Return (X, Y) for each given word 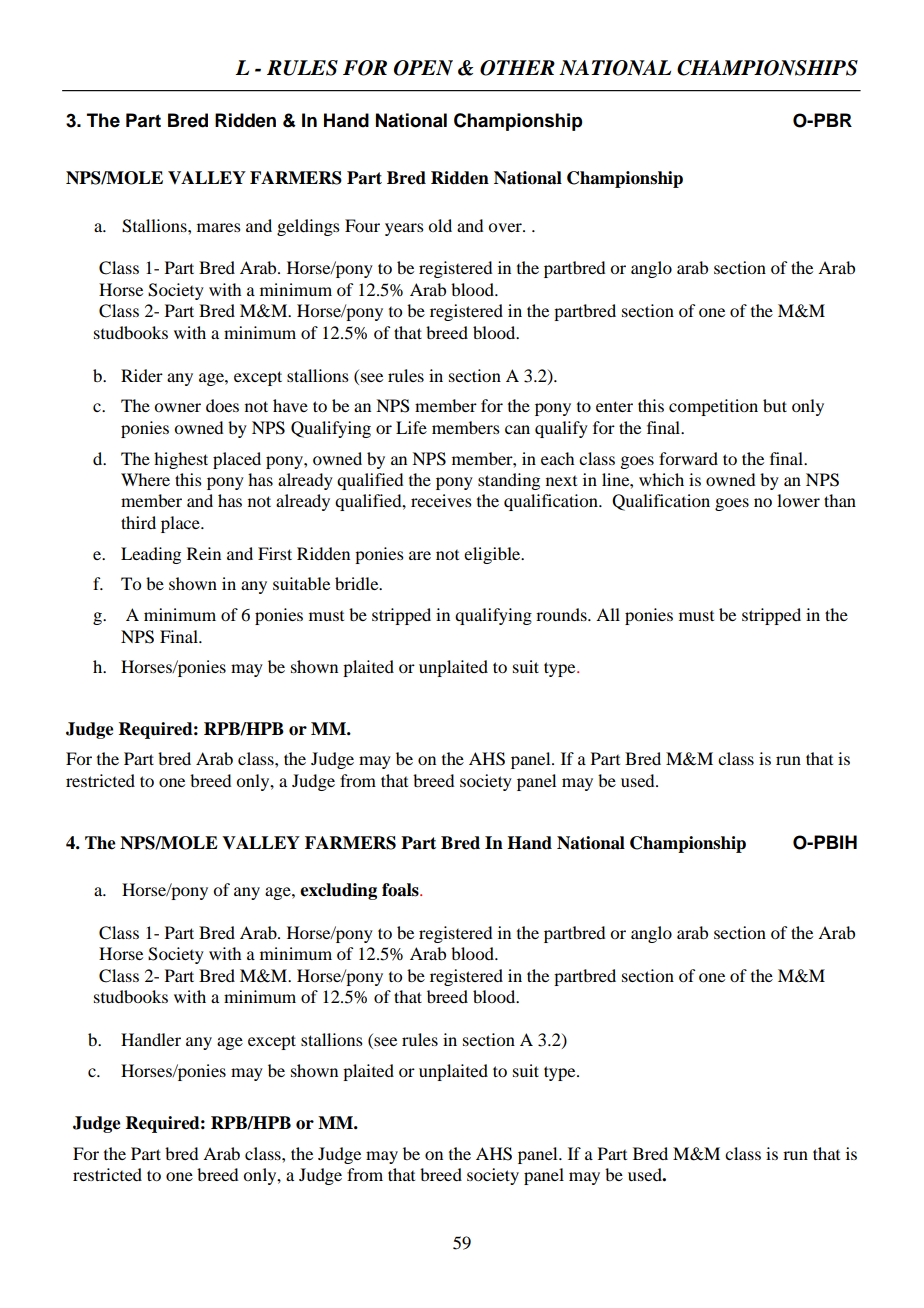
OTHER (517, 68)
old (440, 225)
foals (401, 890)
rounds (562, 614)
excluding (338, 891)
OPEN (423, 68)
